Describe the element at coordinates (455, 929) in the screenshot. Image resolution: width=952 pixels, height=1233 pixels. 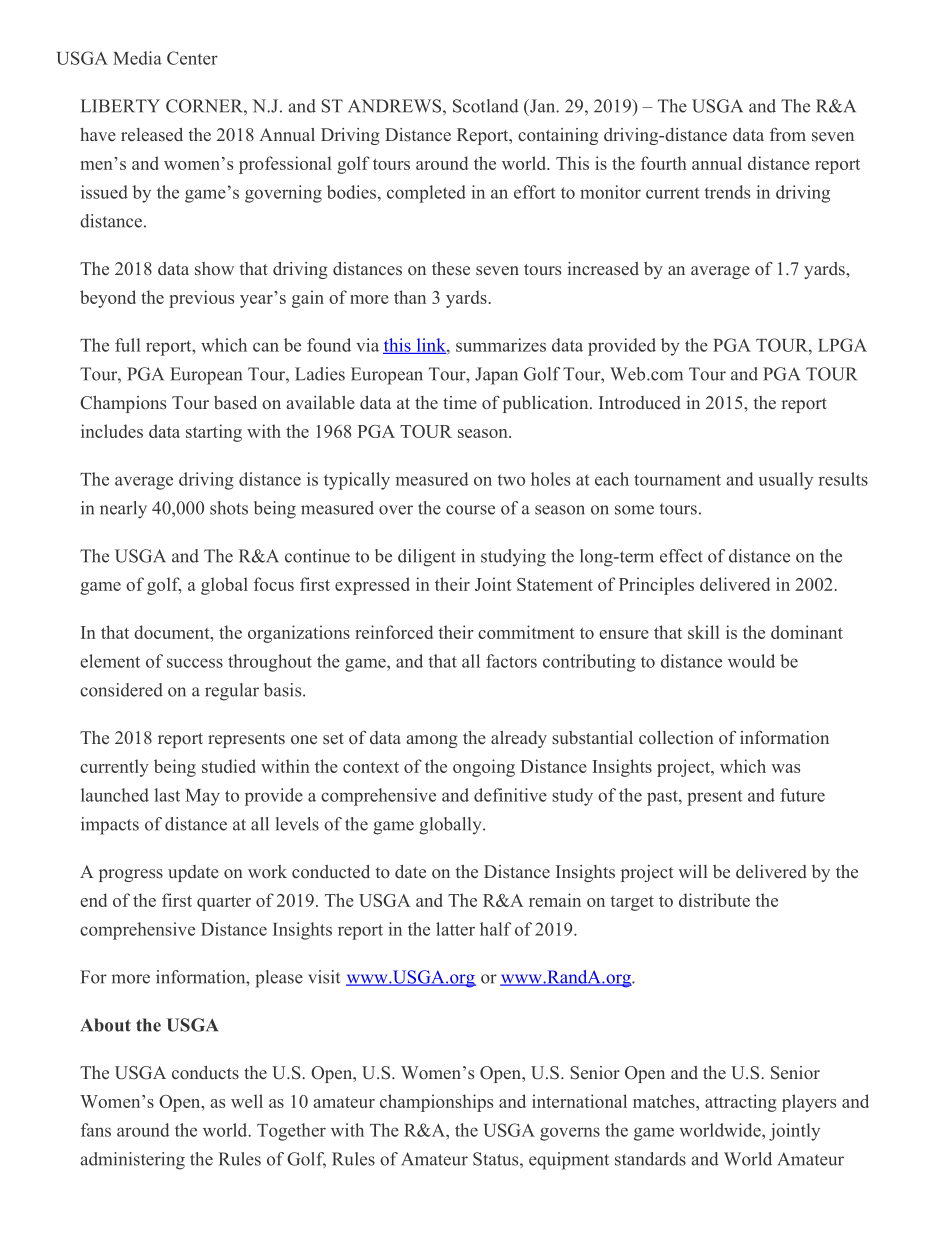
I see `latter` at that location.
